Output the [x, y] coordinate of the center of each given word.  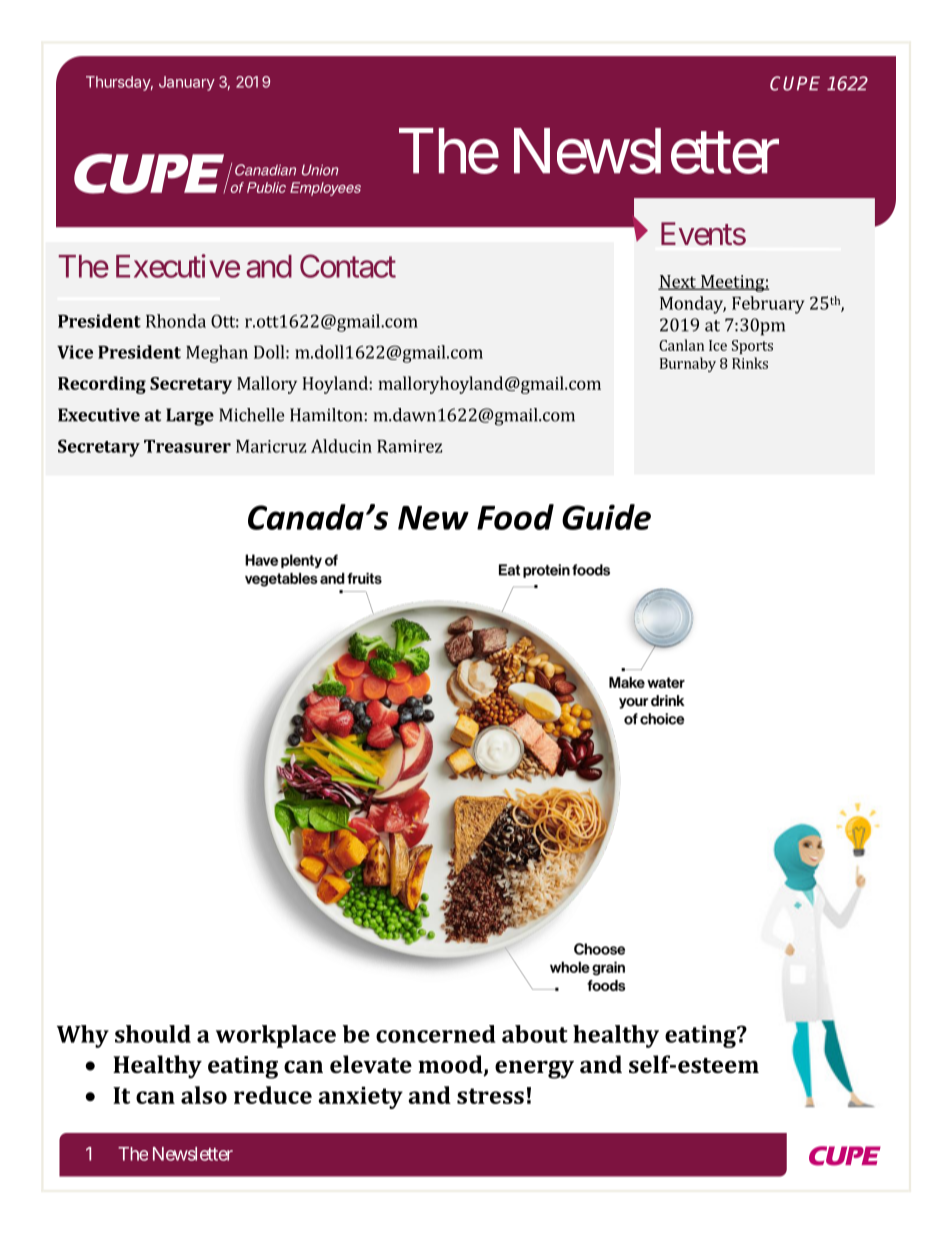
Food [515, 517]
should [153, 1034]
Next [678, 282]
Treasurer [187, 446]
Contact [348, 266]
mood [451, 1065]
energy [534, 1069]
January [187, 83]
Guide [606, 517]
